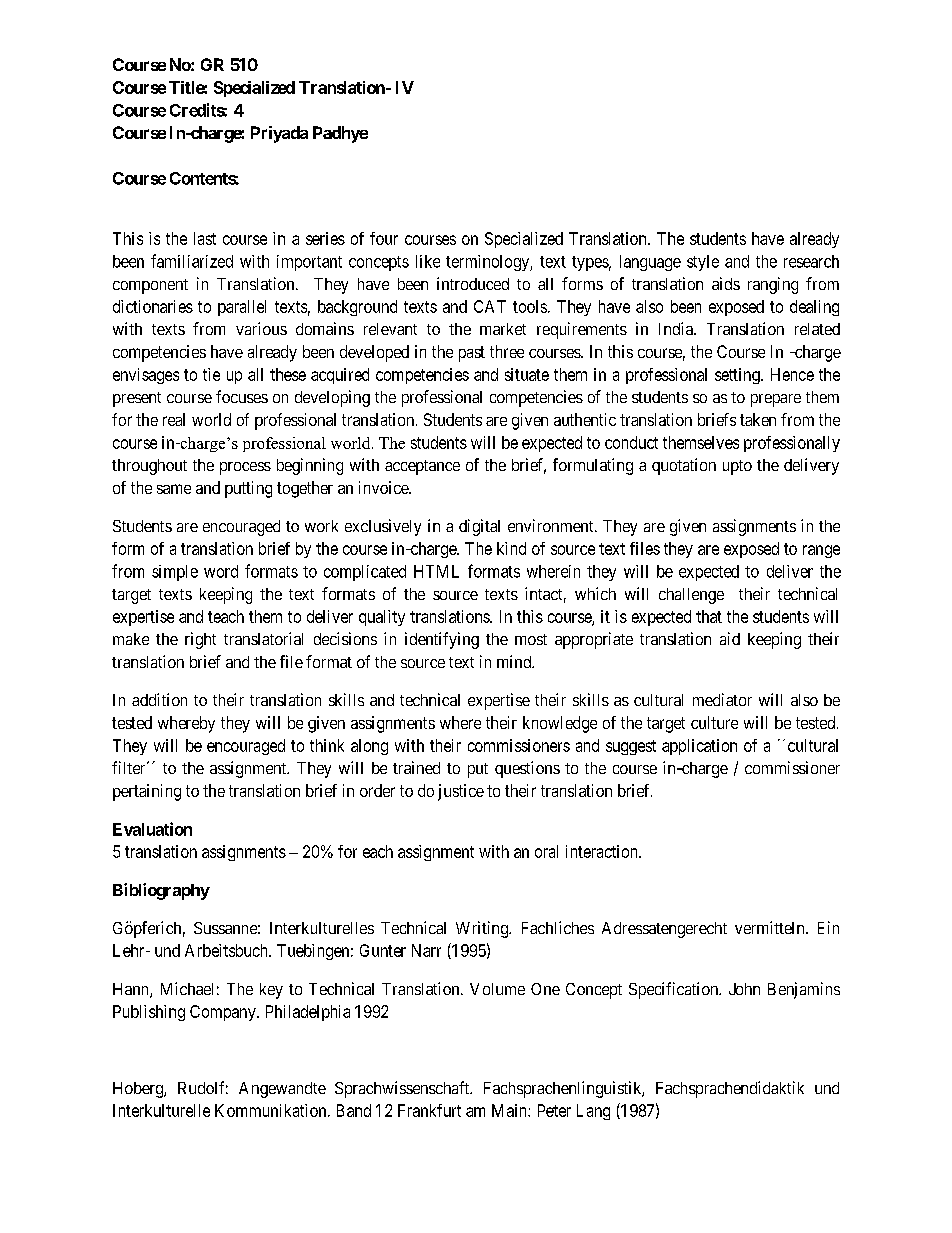  I want to click on aids, so click(726, 283).
